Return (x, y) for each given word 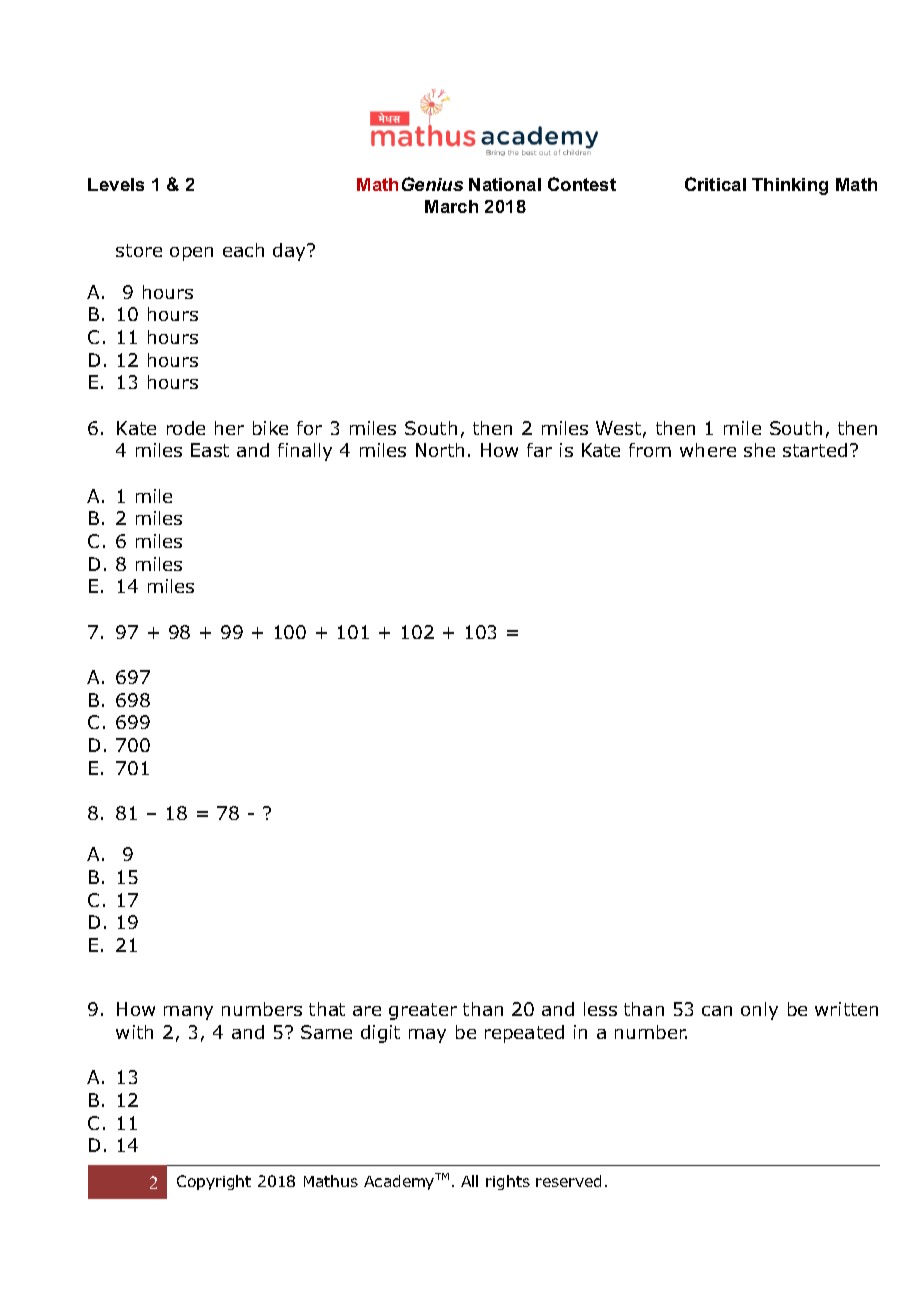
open (191, 254)
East (210, 450)
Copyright (214, 1182)
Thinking (790, 186)
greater (423, 1011)
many (188, 1013)
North (440, 450)
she (759, 450)
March (451, 206)
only (759, 1011)
